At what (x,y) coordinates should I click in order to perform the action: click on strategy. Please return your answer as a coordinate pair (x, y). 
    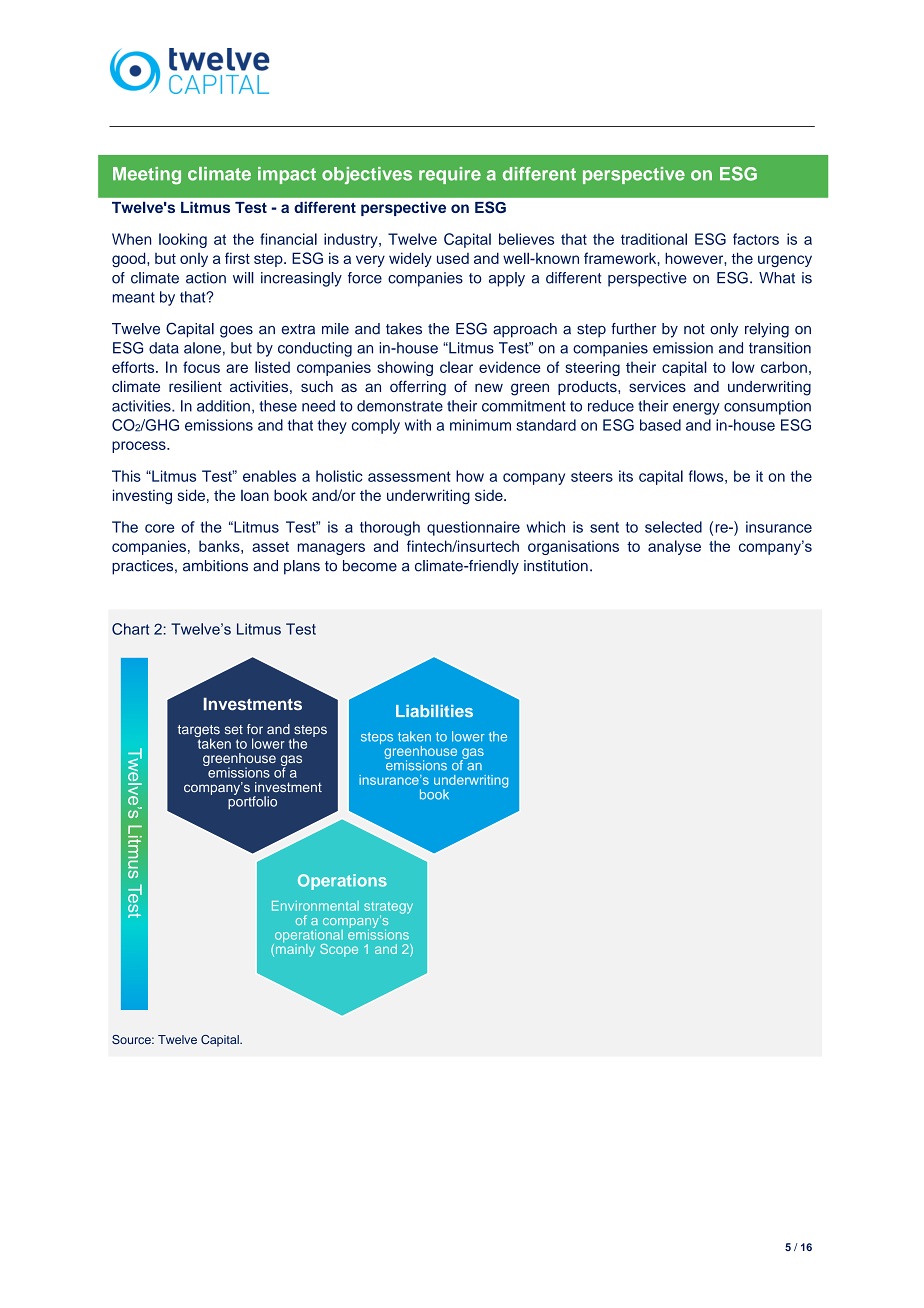
    Looking at the image, I should click on (388, 909).
